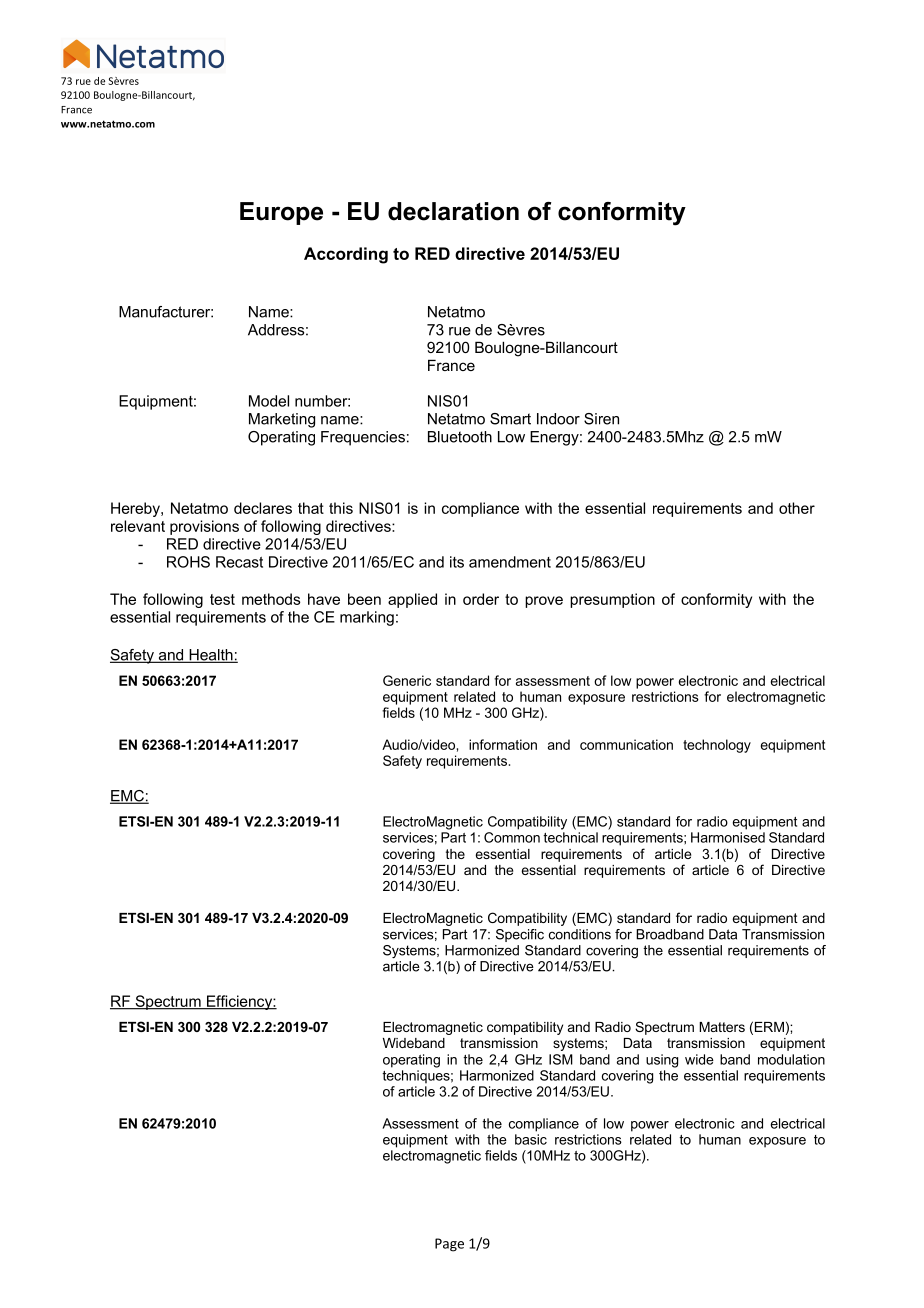  I want to click on Europe, so click(281, 213).
